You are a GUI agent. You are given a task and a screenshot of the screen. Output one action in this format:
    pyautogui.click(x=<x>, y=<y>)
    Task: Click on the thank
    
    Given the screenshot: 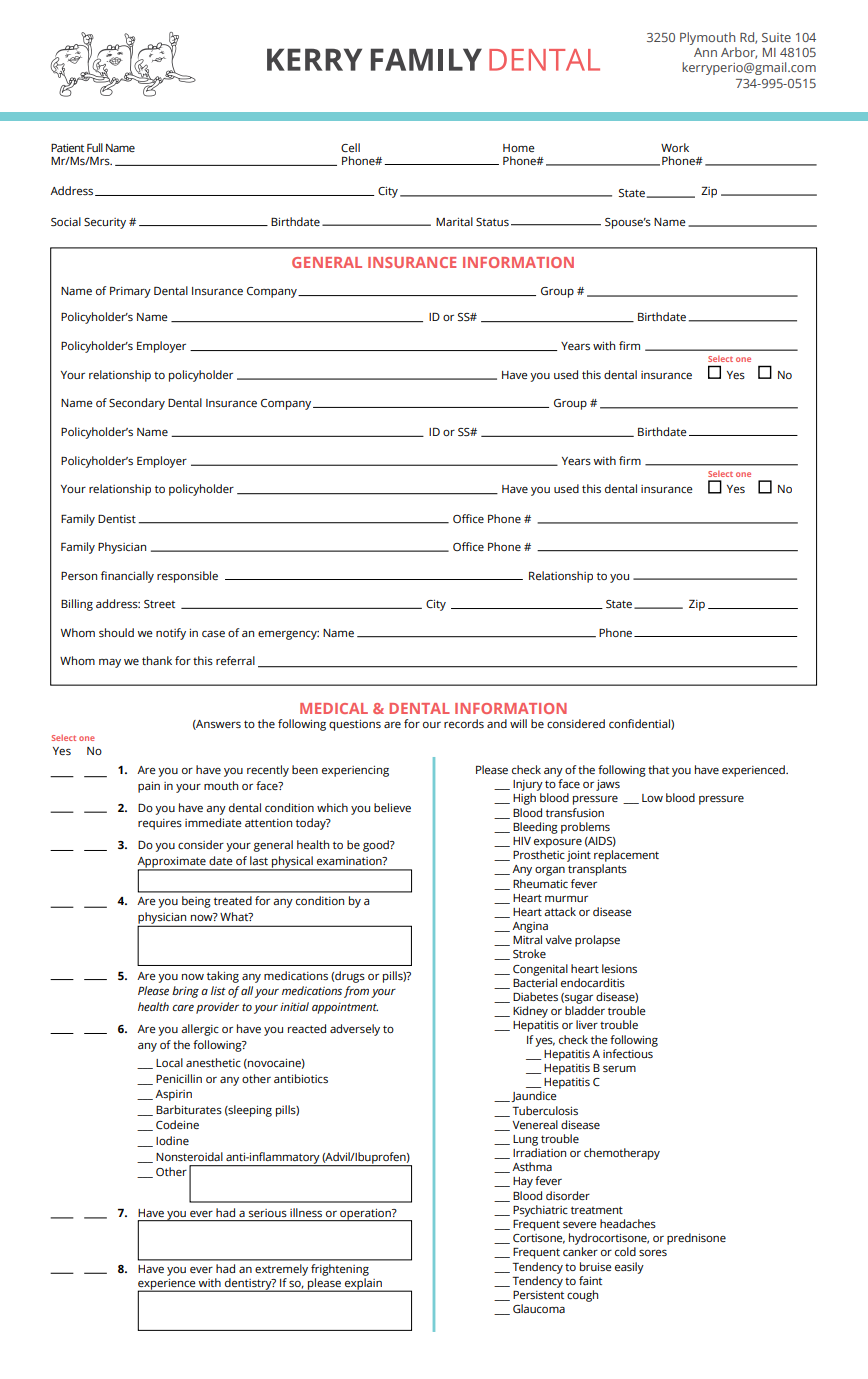 What is the action you would take?
    pyautogui.click(x=157, y=660)
